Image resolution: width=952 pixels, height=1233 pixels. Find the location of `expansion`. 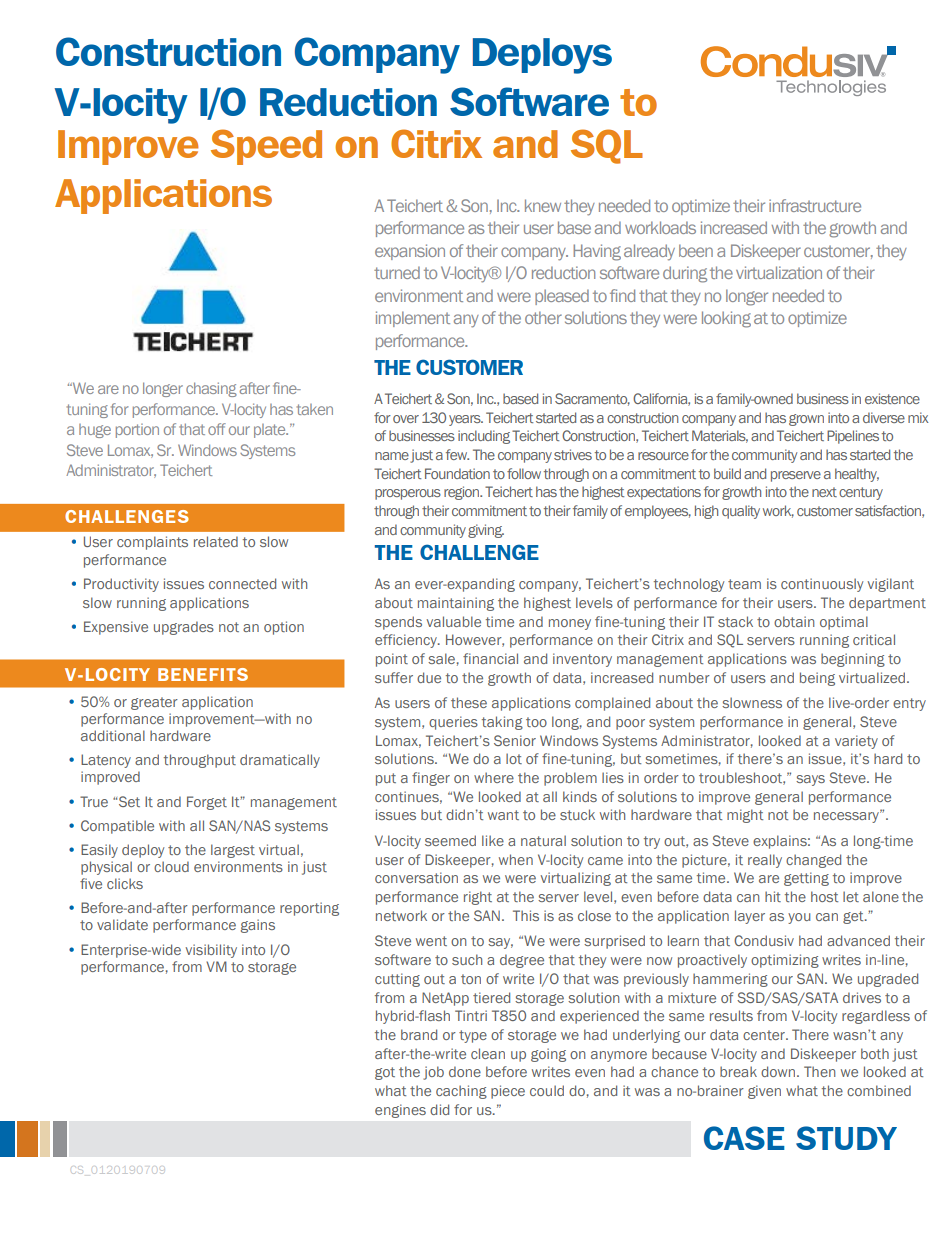

expansion is located at coordinates (410, 252).
